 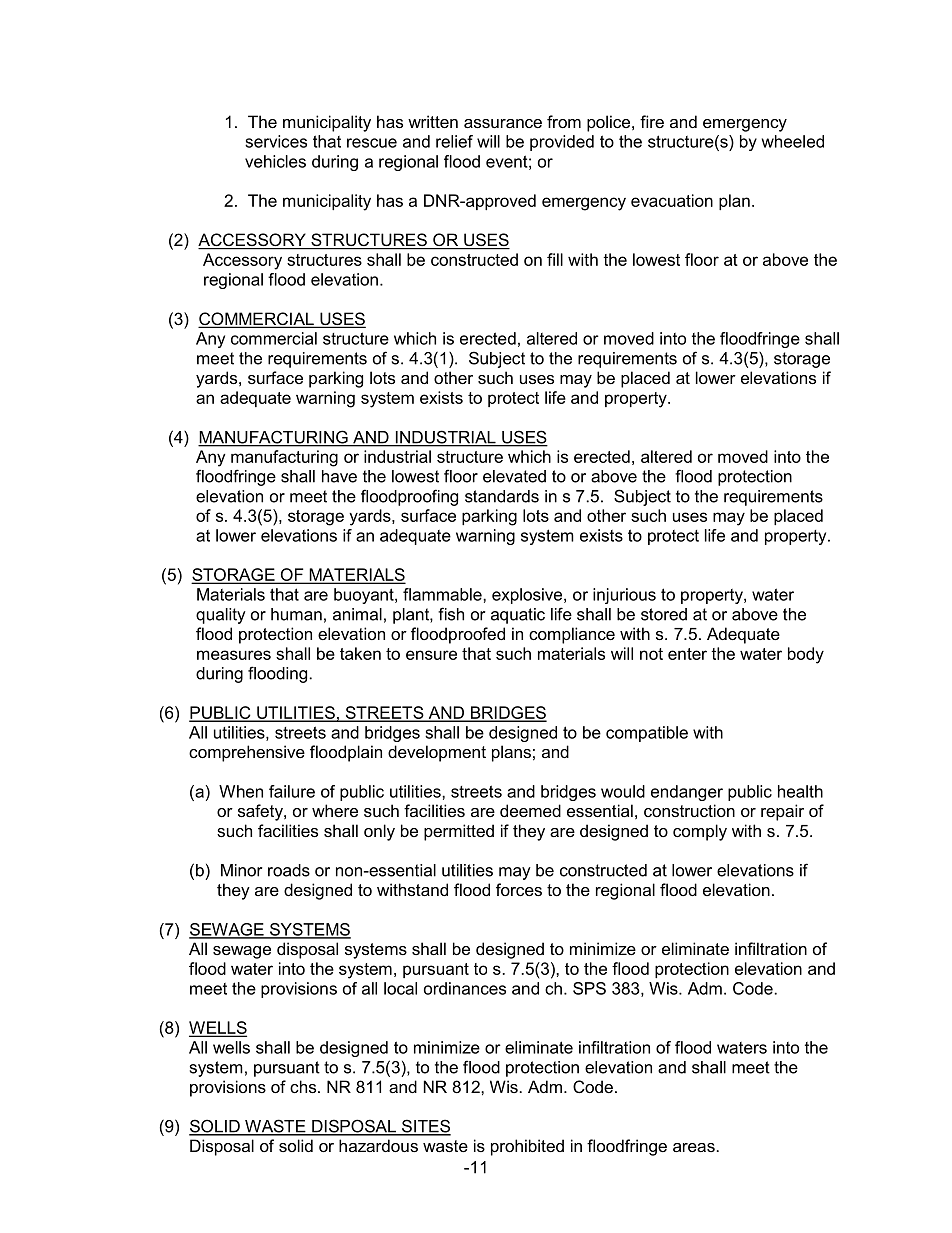 What do you see at coordinates (275, 161) in the screenshot?
I see `vehicles` at bounding box center [275, 161].
